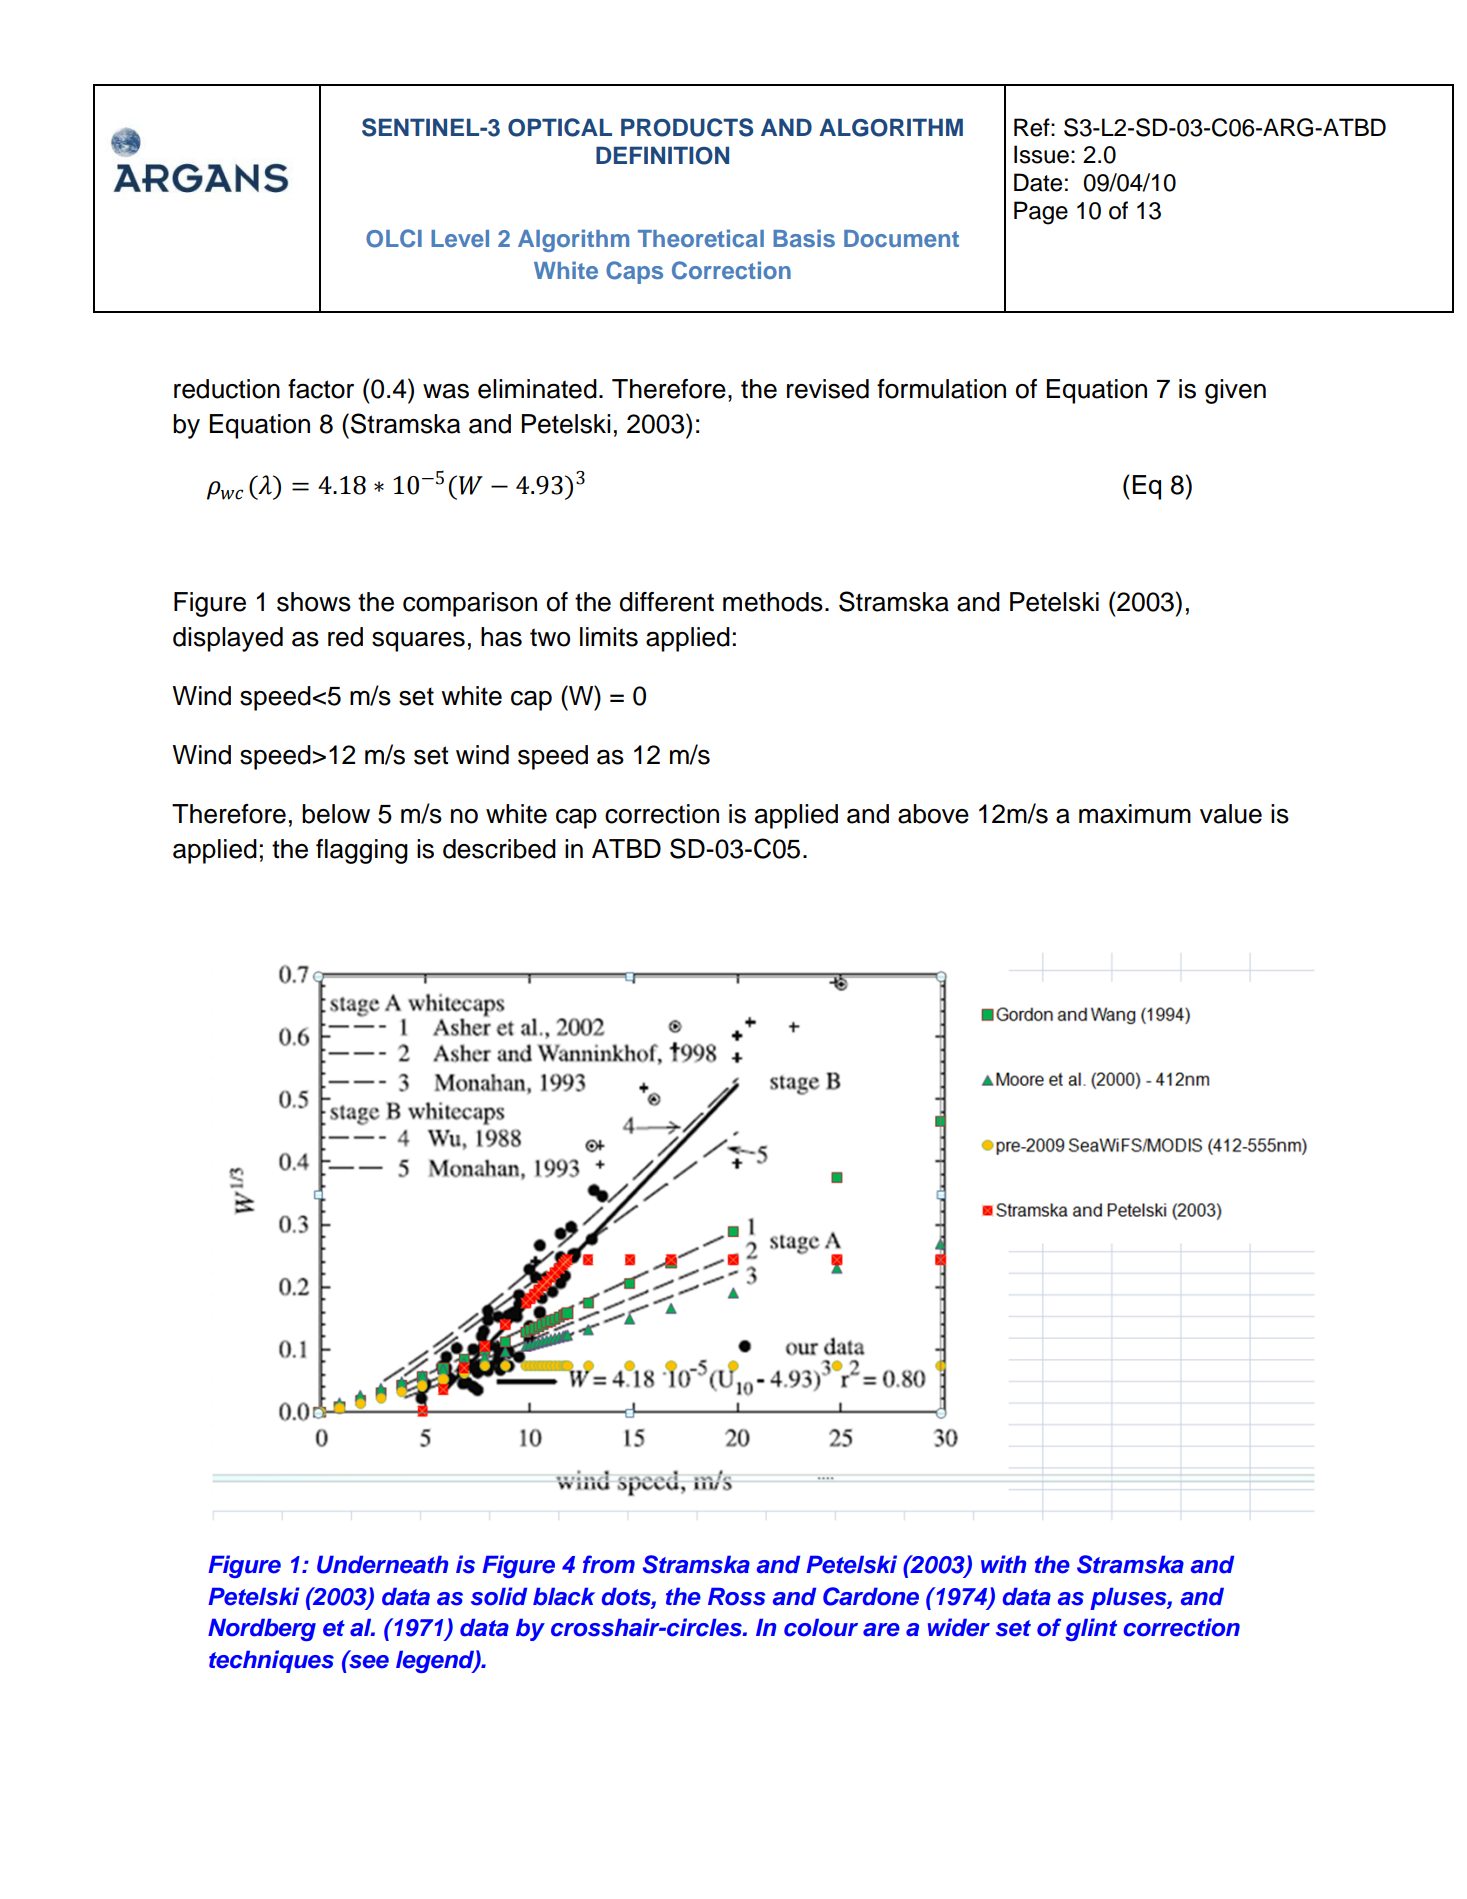 This page has width=1467, height=1899. I want to click on techniques, so click(271, 1661).
